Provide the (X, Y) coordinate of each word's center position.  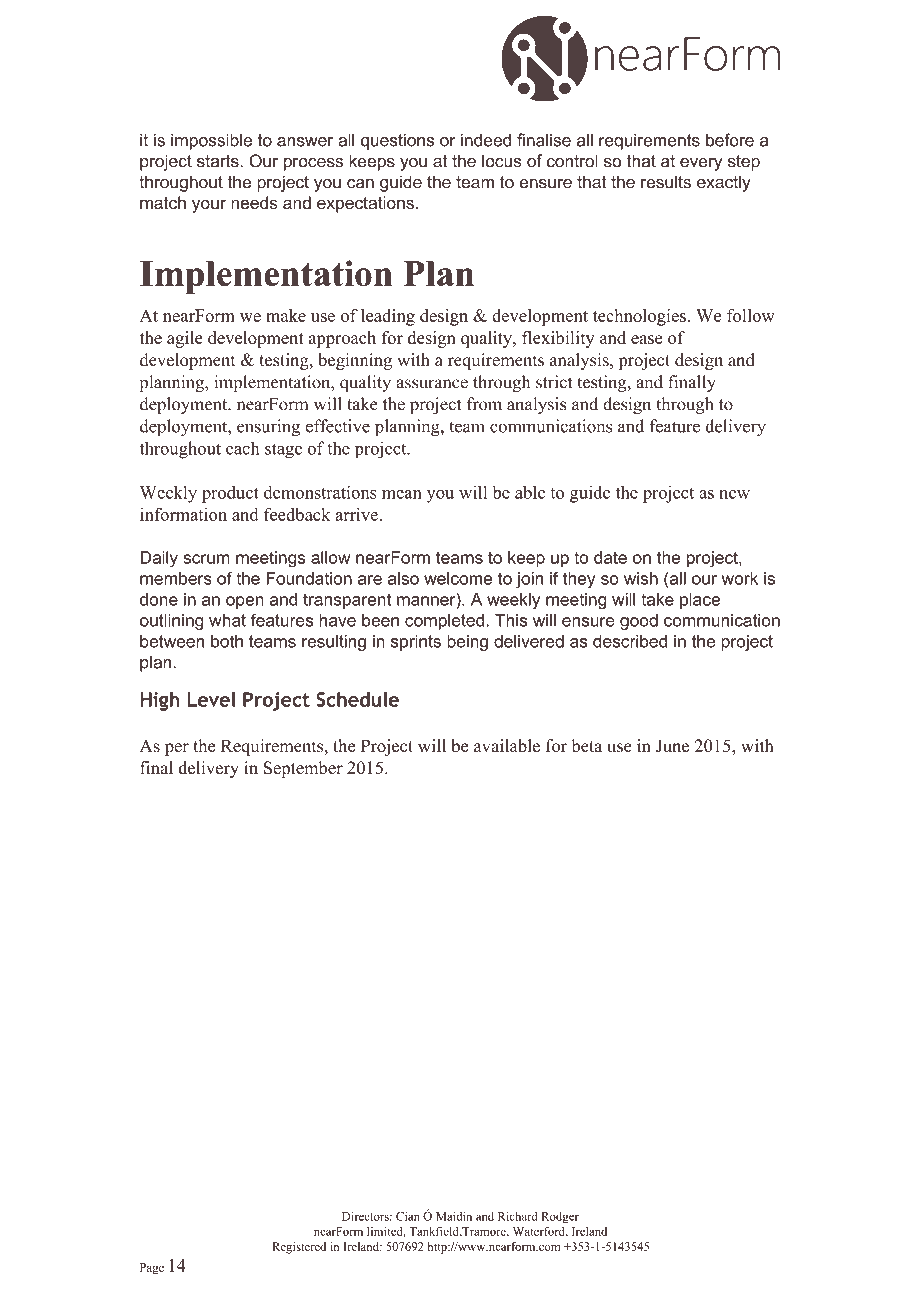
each (242, 448)
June (672, 746)
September (303, 769)
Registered (299, 1248)
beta (587, 746)
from (484, 404)
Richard (517, 1216)
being (467, 643)
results (666, 182)
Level (212, 699)
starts (219, 161)
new (734, 494)
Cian (408, 1216)
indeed (486, 140)
